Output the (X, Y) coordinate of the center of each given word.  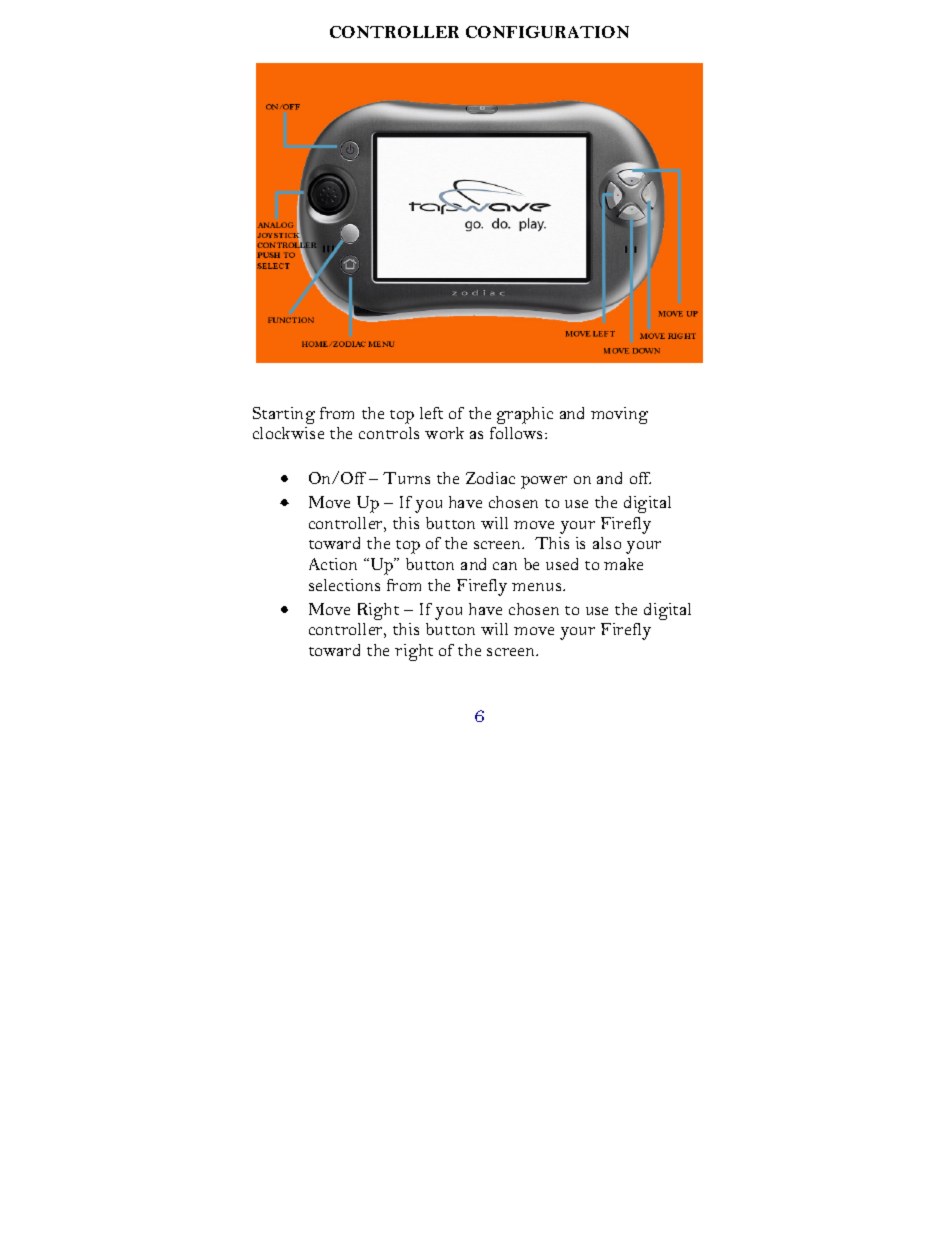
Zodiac (490, 478)
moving (619, 415)
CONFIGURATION (547, 32)
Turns (406, 478)
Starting (284, 415)
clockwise (288, 433)
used (562, 564)
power (544, 482)
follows (518, 433)
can (505, 566)
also (607, 543)
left (431, 413)
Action (333, 564)
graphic (525, 415)
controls (389, 433)
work (444, 433)
